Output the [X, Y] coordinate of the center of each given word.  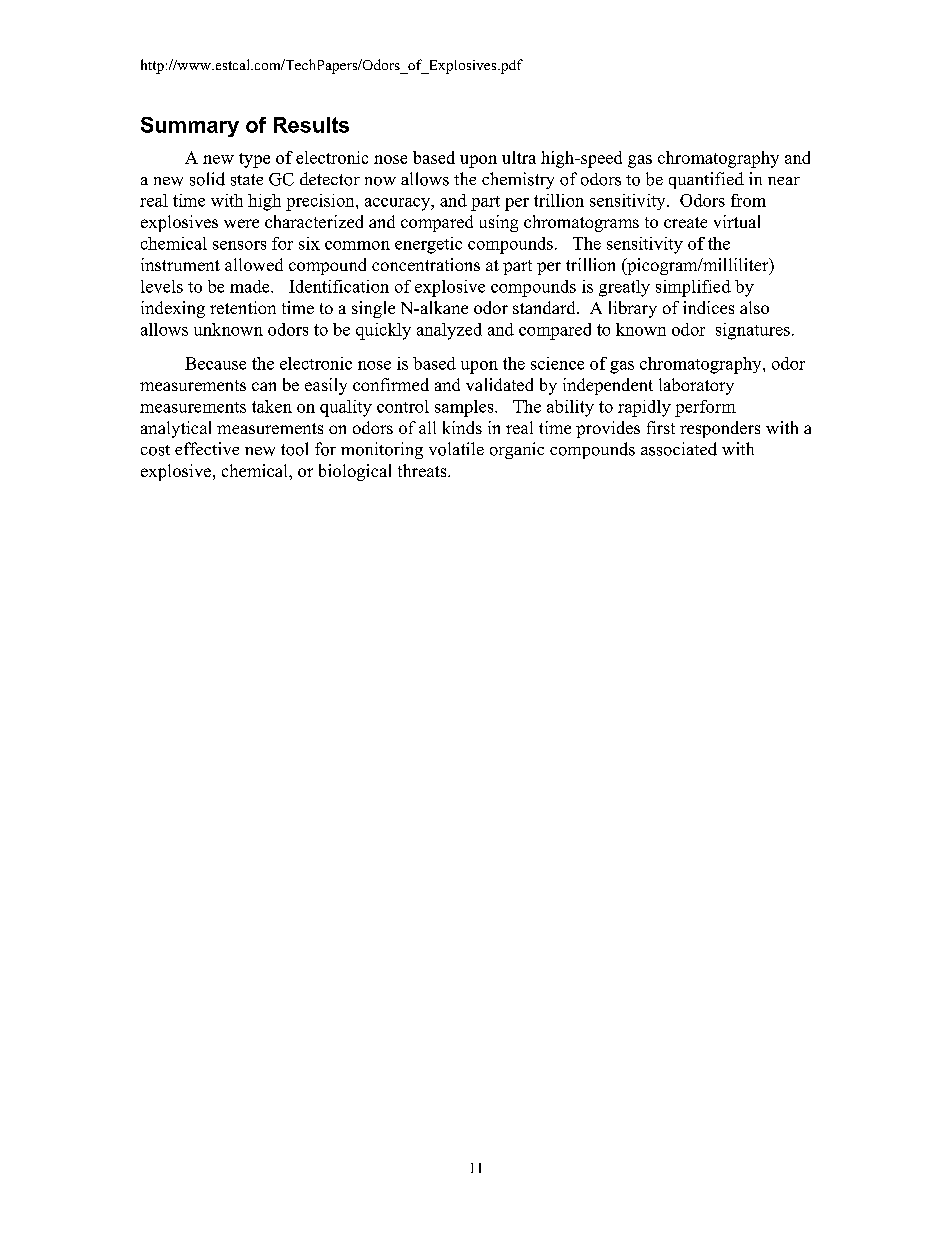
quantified [706, 180]
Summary [190, 127]
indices [708, 307]
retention [243, 307]
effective [207, 448]
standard [545, 307]
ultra [519, 157]
